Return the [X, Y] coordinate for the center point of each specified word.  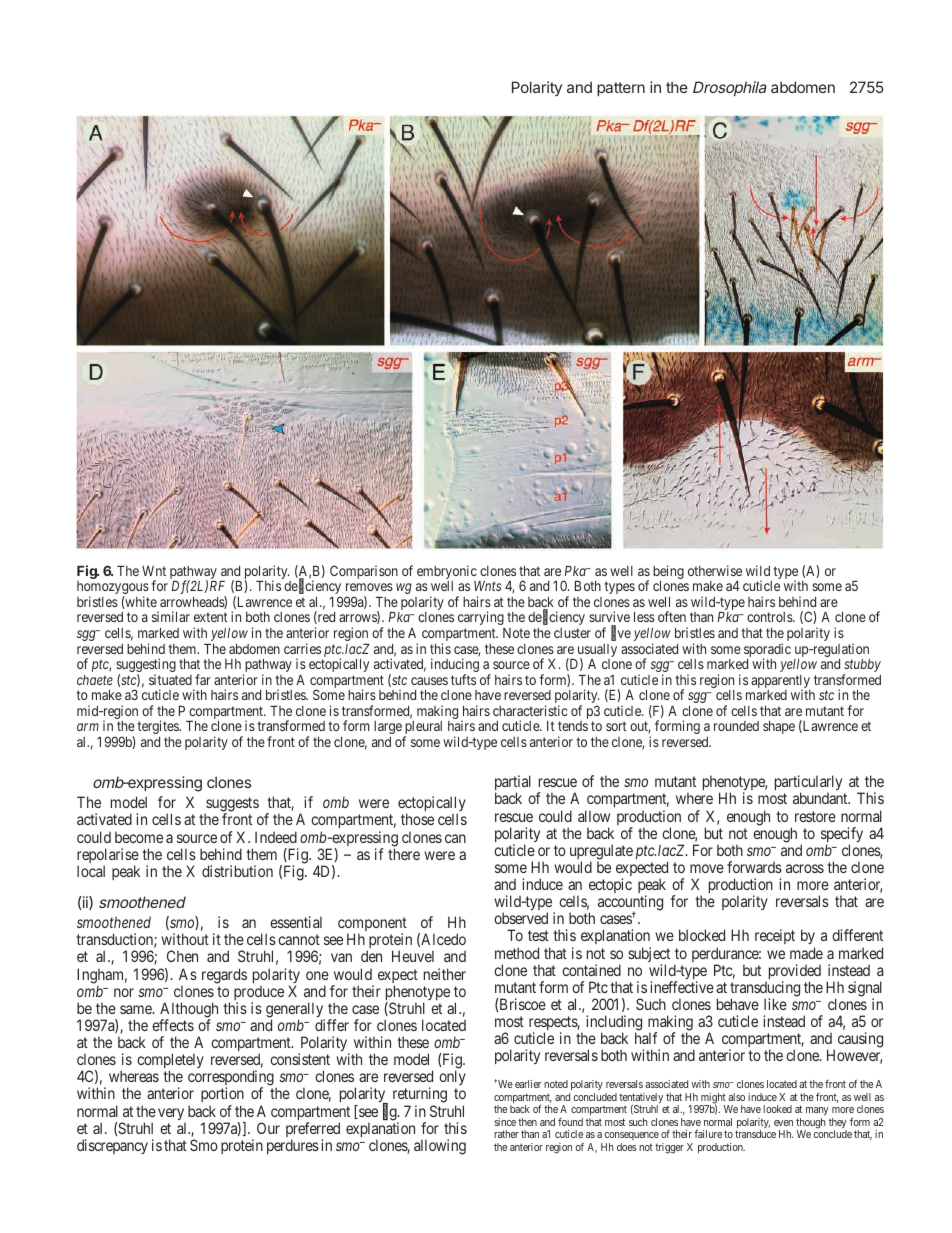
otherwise [715, 570]
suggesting [146, 666]
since [505, 1122]
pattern [621, 89]
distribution [237, 871]
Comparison [364, 572]
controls [770, 617]
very [171, 1115]
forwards [754, 867]
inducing [455, 666]
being [668, 573]
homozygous [113, 589]
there [404, 854]
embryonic [447, 573]
